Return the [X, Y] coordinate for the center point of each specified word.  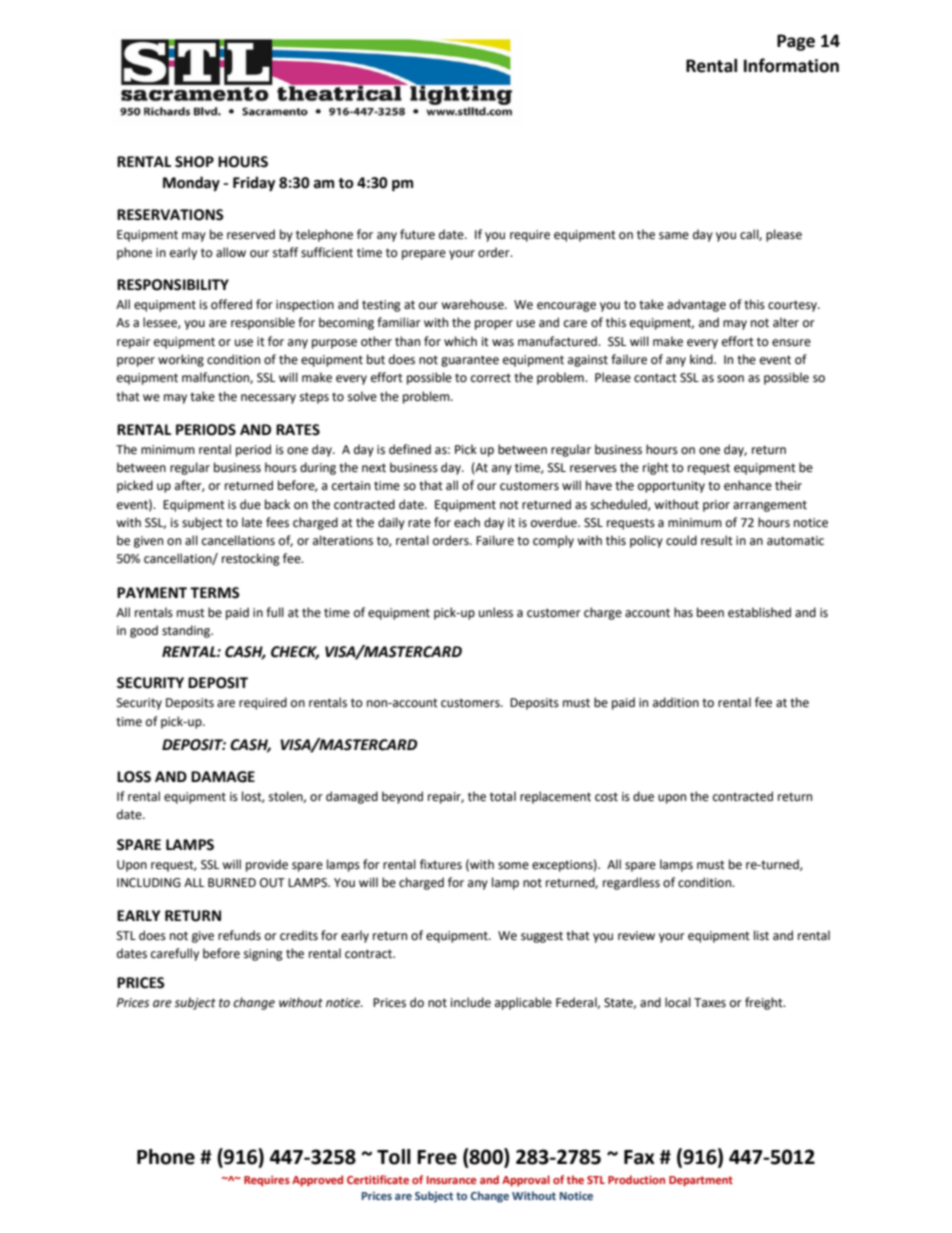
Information [791, 65]
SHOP [194, 162]
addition [676, 702]
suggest [542, 937]
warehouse [473, 304]
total [503, 796]
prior [716, 506]
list [761, 935]
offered [231, 304]
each [467, 522]
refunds [239, 935]
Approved [317, 1181]
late [252, 522]
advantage [696, 305]
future [417, 234]
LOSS [134, 777]
